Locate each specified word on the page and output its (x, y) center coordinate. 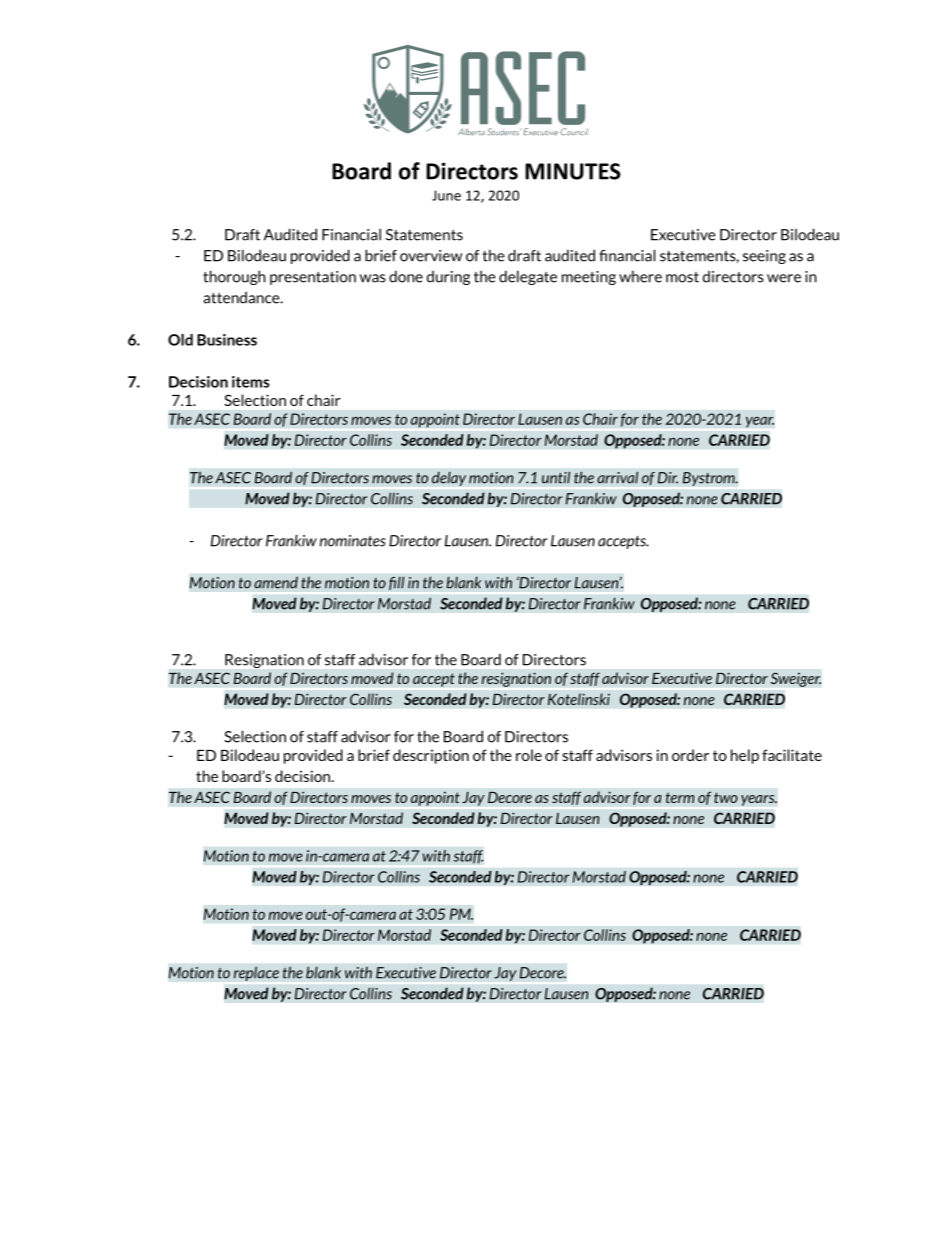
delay (449, 478)
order (690, 755)
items (250, 382)
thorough (234, 277)
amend (276, 582)
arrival (617, 477)
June (446, 195)
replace (256, 973)
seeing (764, 257)
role (529, 755)
